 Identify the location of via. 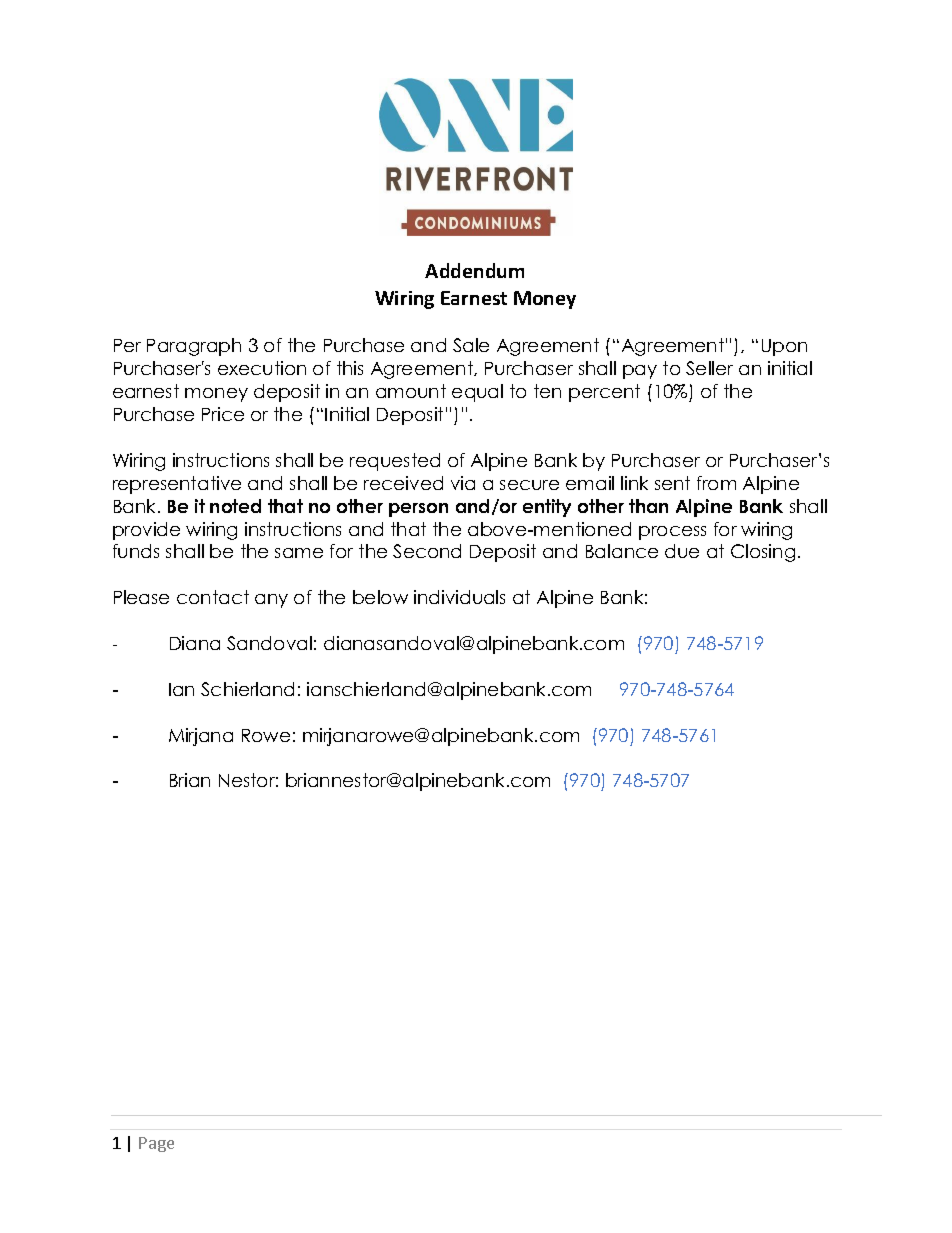
(463, 483).
